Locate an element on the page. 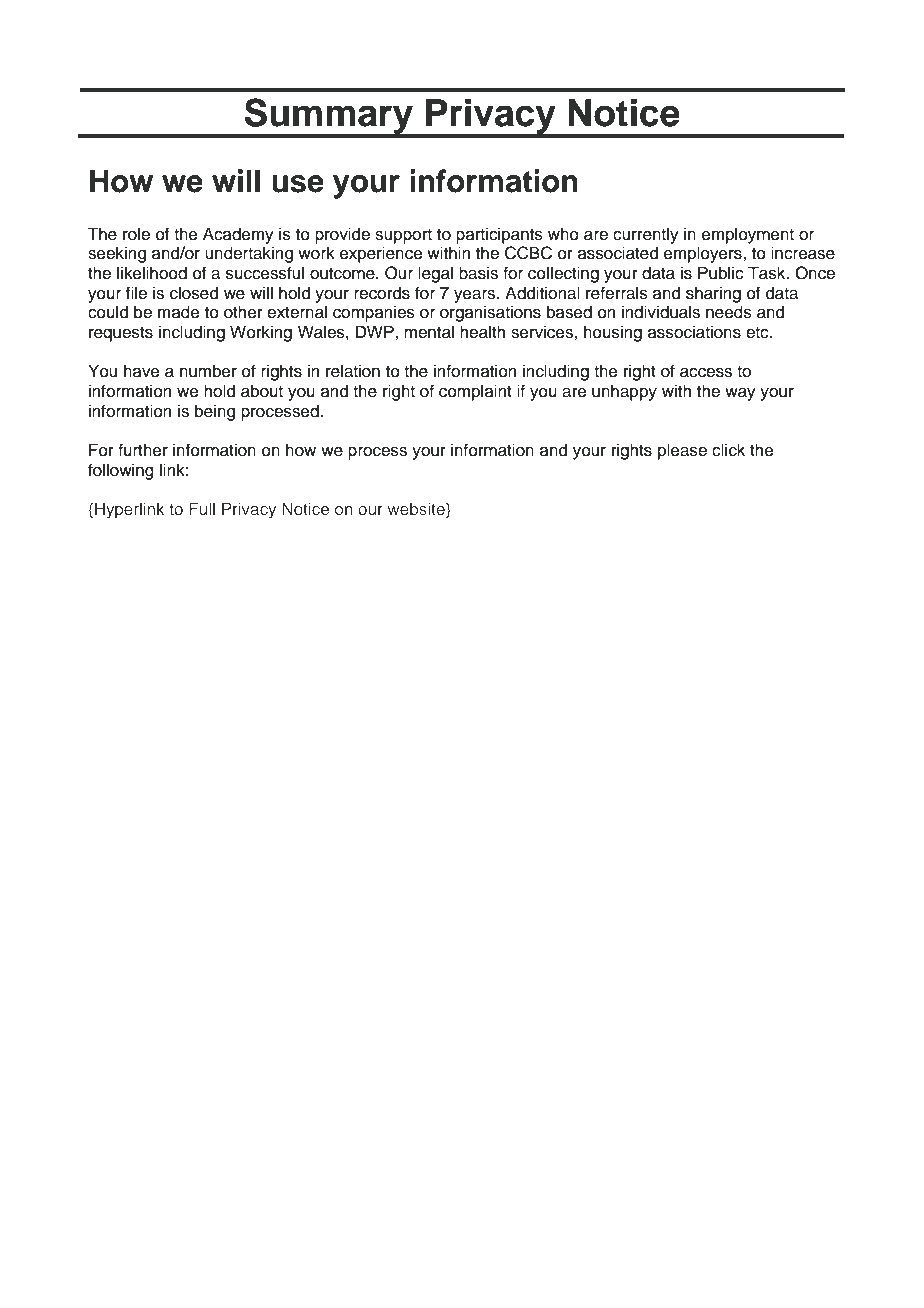 The width and height of the page is (924, 1308). Summary is located at coordinates (329, 117).
